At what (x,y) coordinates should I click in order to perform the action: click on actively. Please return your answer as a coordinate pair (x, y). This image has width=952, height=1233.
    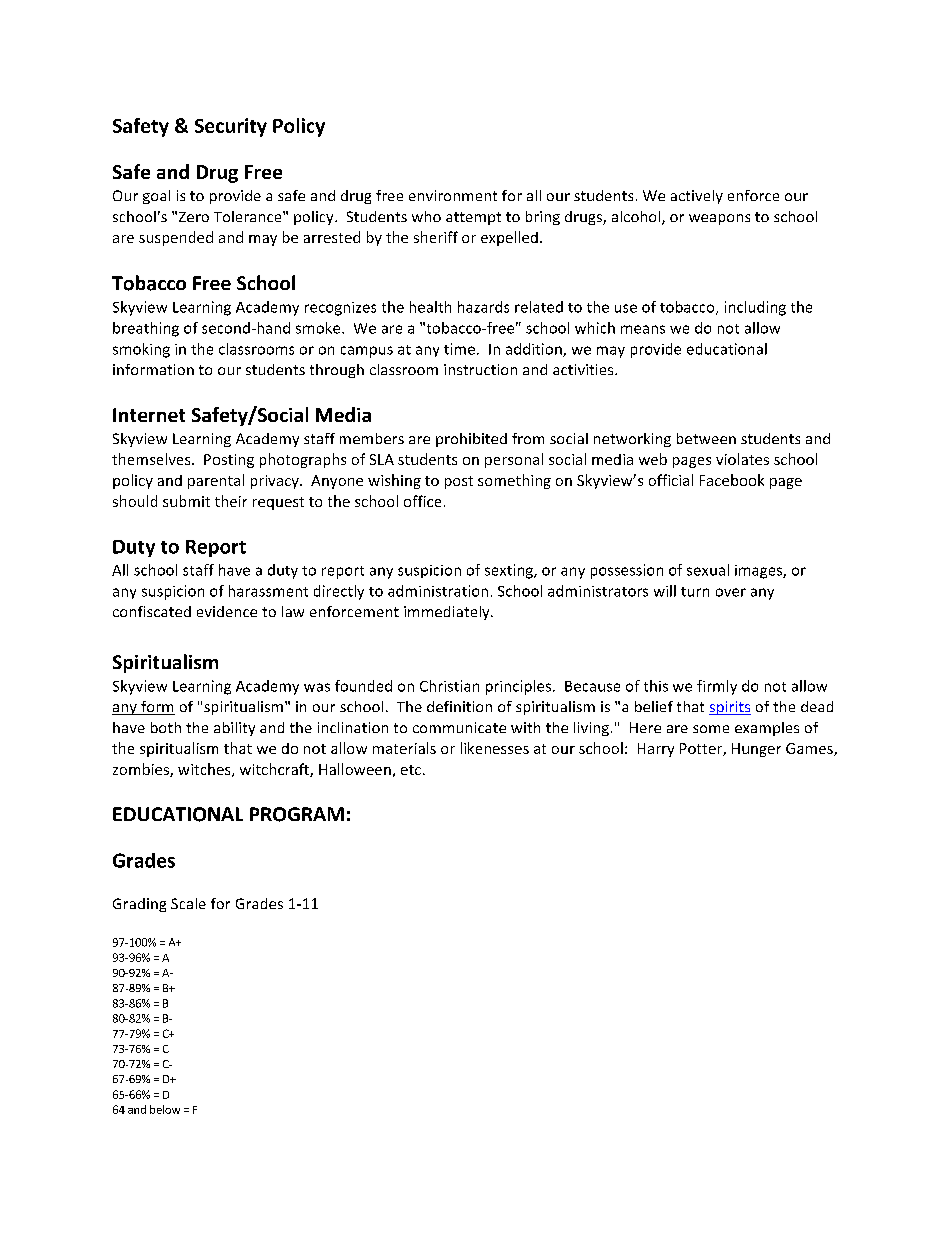
    Looking at the image, I should click on (697, 197).
